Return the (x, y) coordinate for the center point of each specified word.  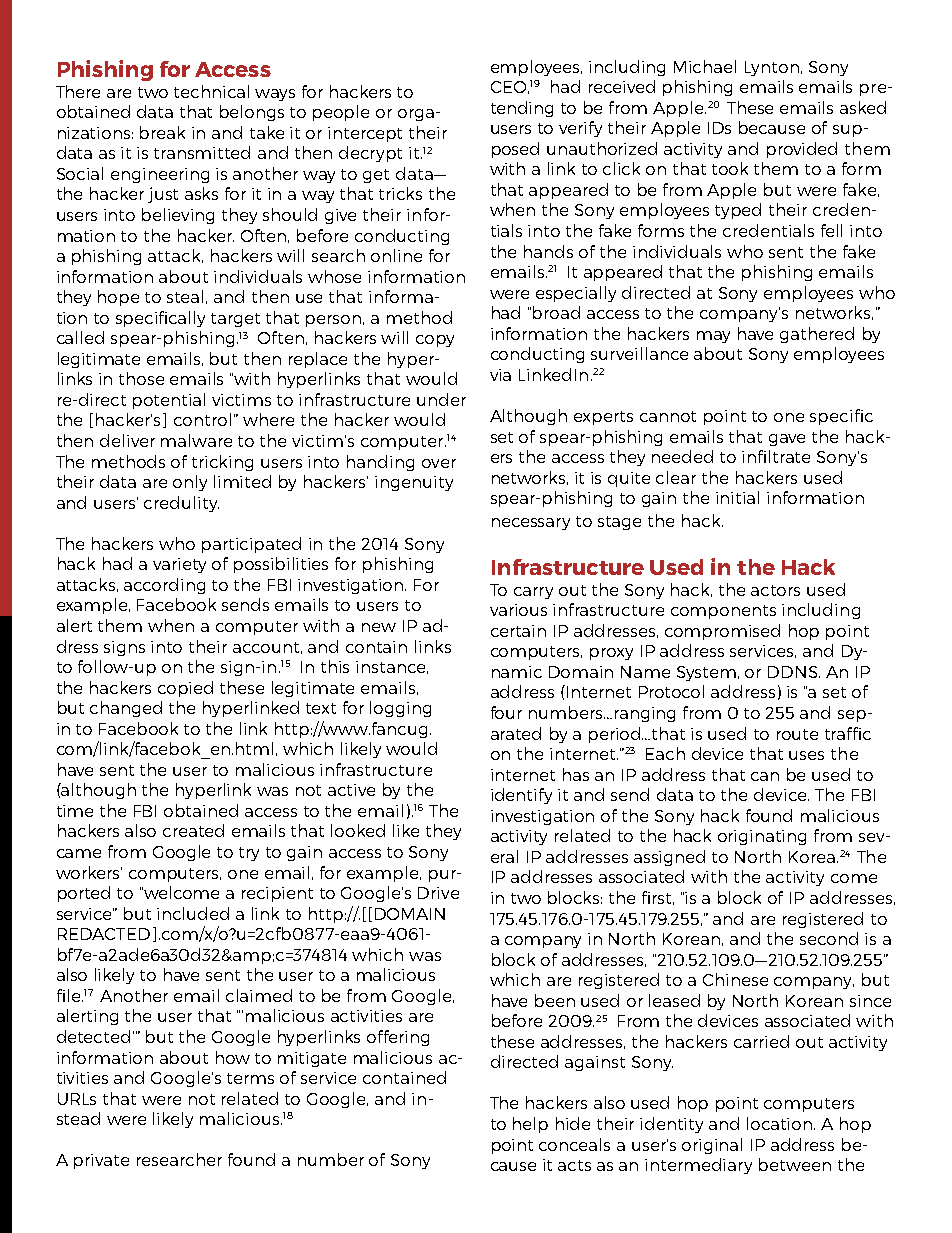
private (101, 1161)
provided (802, 150)
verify (580, 129)
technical (211, 91)
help (530, 1125)
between (795, 1164)
